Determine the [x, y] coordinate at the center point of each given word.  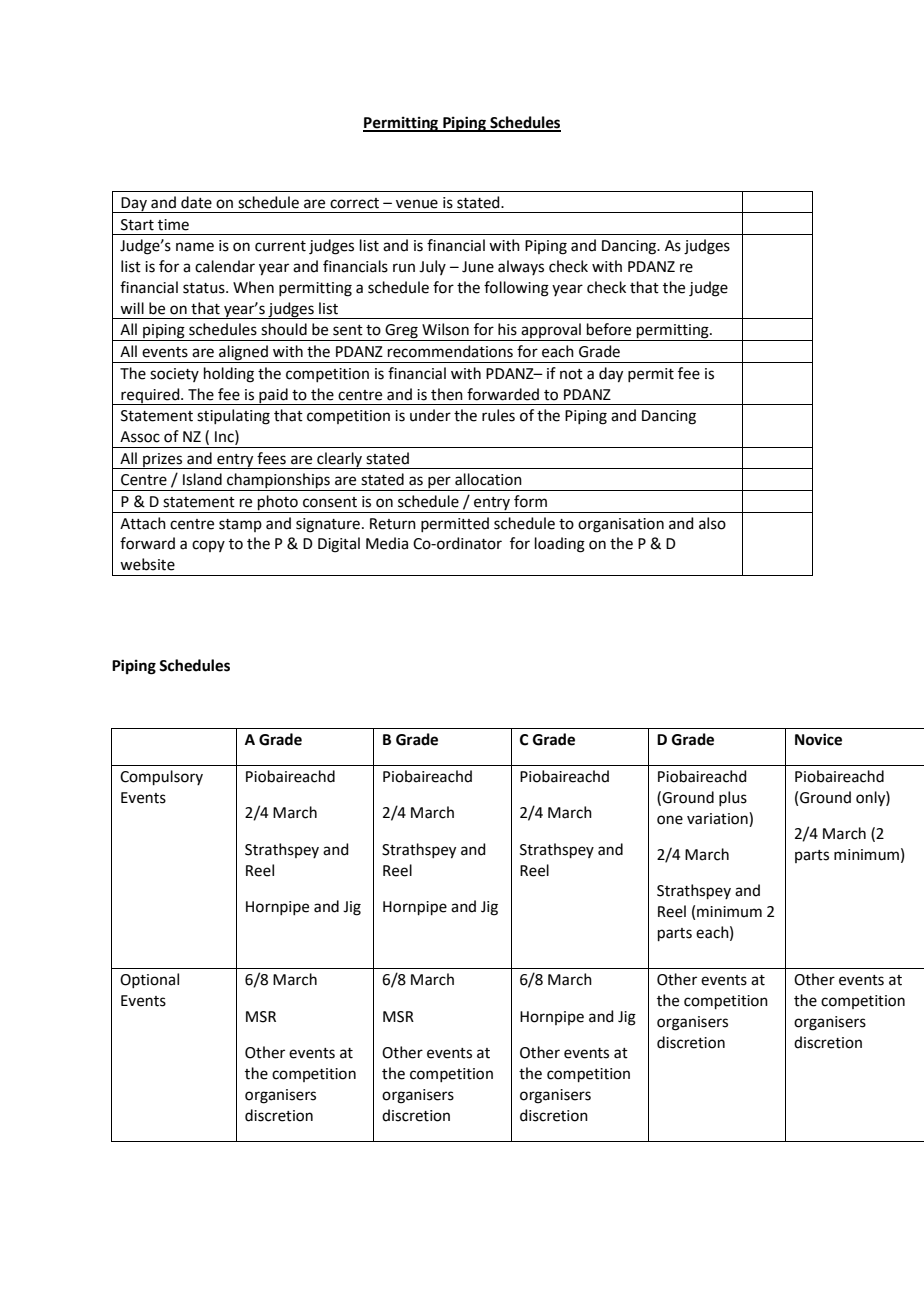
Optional [149, 980]
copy [208, 546]
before [609, 329]
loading [560, 545]
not [571, 374]
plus [733, 798]
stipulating [233, 417]
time [173, 225]
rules [498, 415]
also [712, 523]
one [670, 820]
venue [417, 204]
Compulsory [161, 777]
